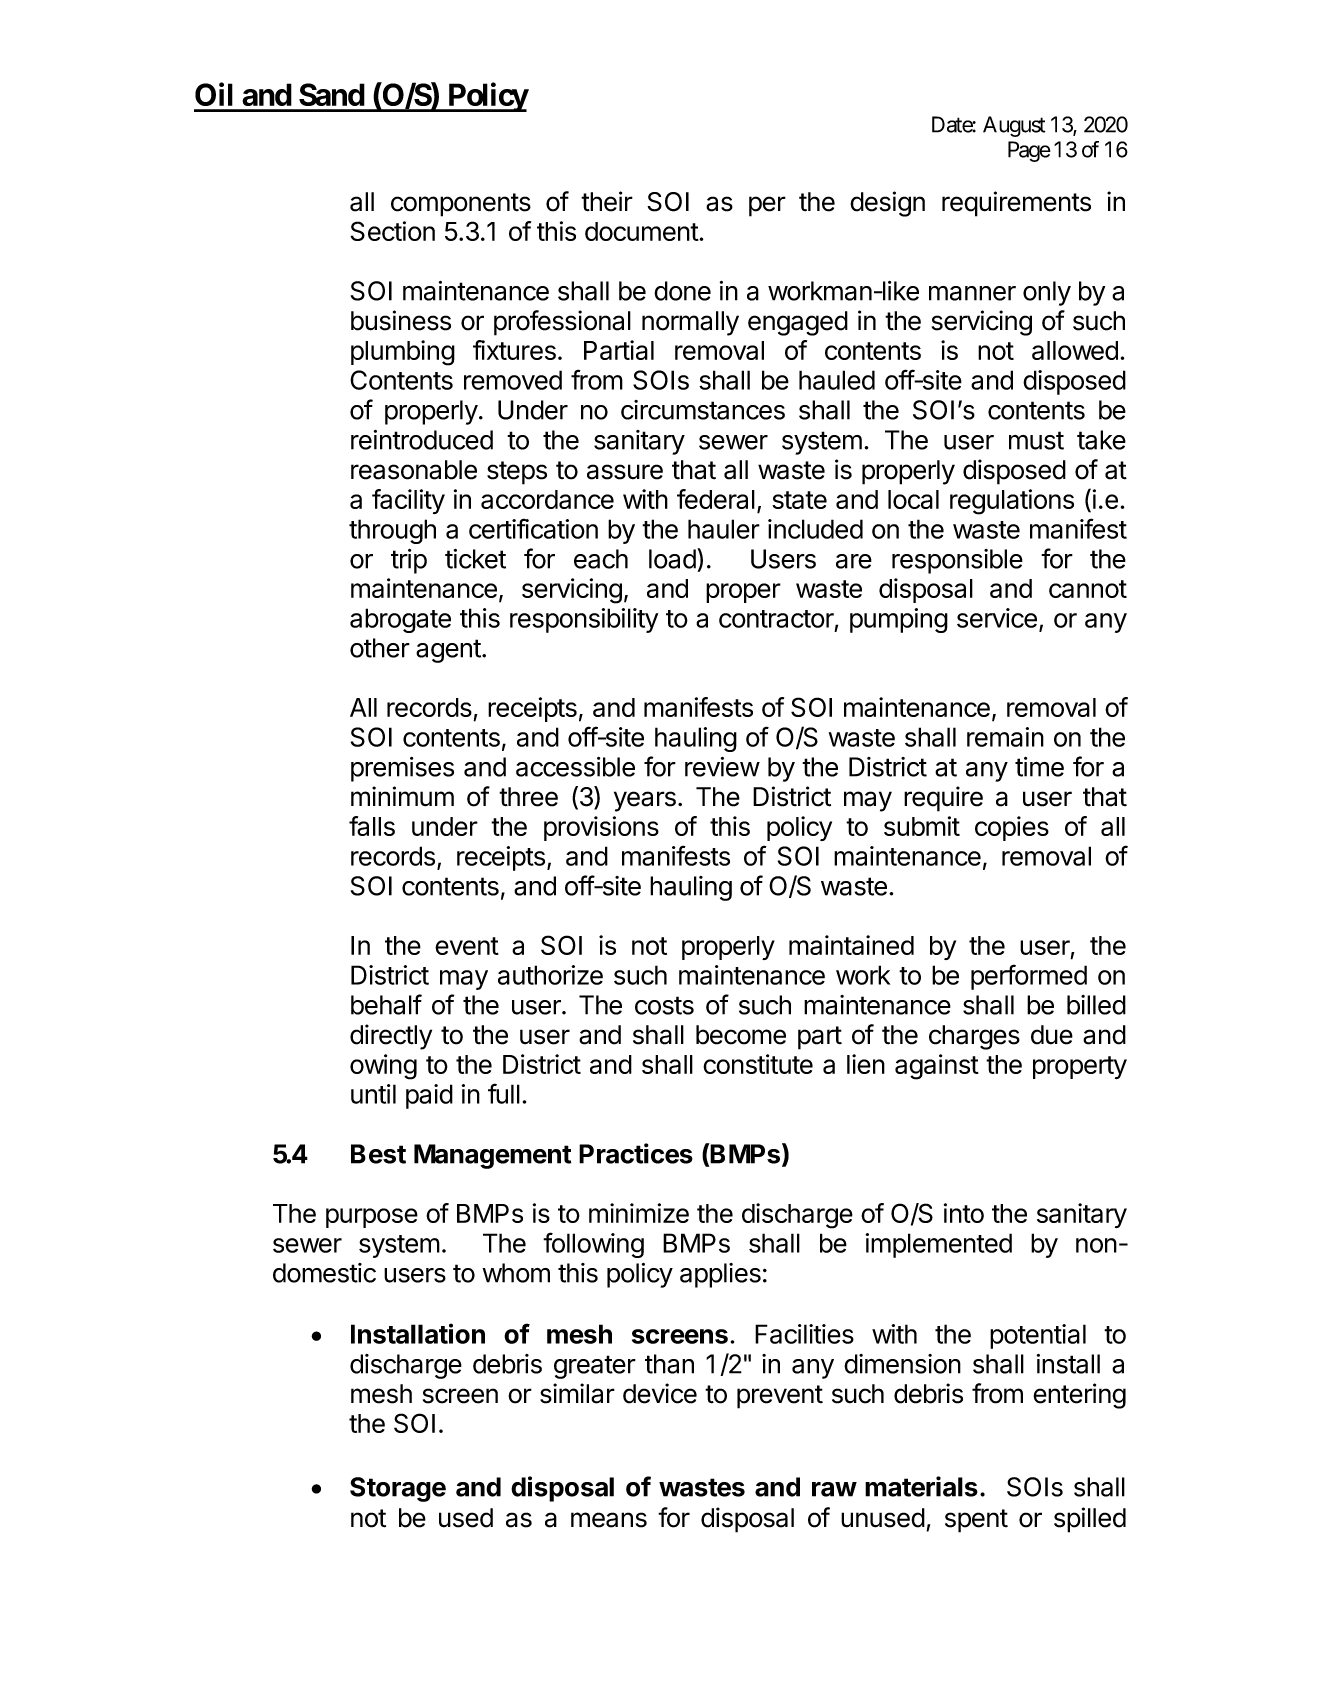 The image size is (1320, 1708). What do you see at coordinates (398, 1489) in the screenshot?
I see `Storage` at bounding box center [398, 1489].
